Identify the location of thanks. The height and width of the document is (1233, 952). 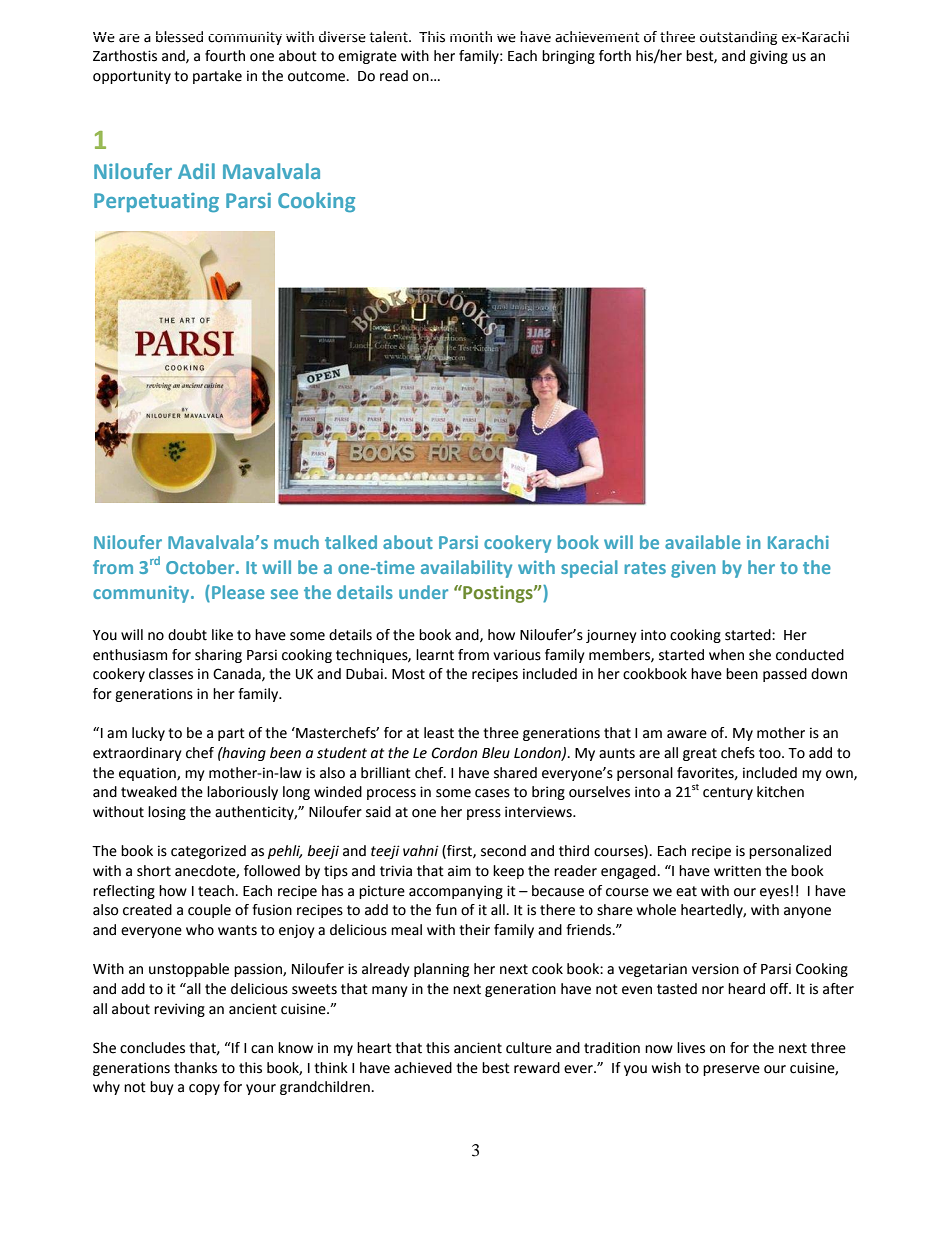
(195, 1068).
